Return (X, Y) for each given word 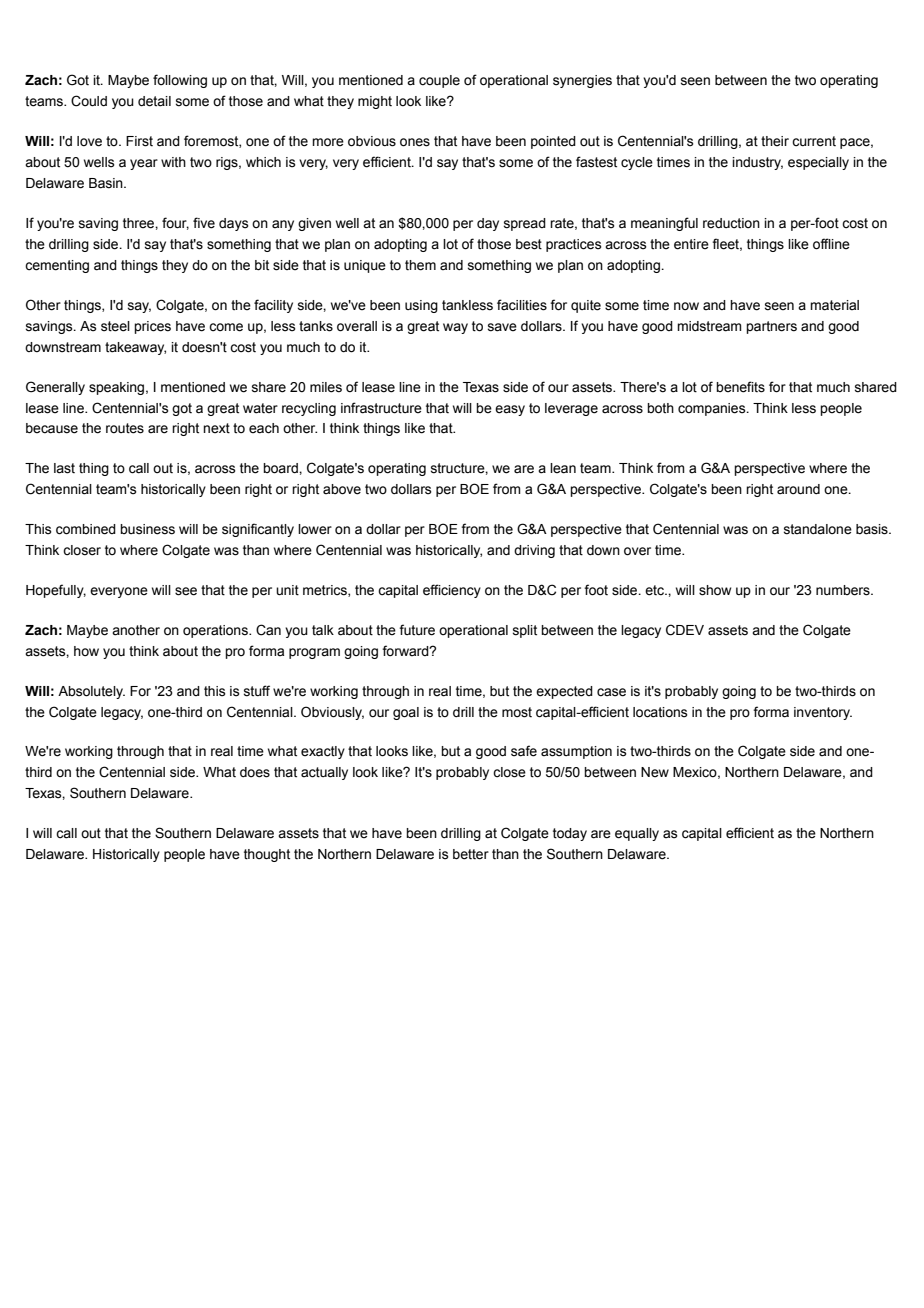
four (175, 223)
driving (534, 551)
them (420, 265)
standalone (818, 529)
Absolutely (91, 692)
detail (154, 101)
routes (125, 428)
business (147, 529)
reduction (731, 223)
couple (439, 81)
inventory (823, 713)
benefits (740, 387)
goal (406, 713)
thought (267, 855)
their (775, 141)
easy (510, 410)
